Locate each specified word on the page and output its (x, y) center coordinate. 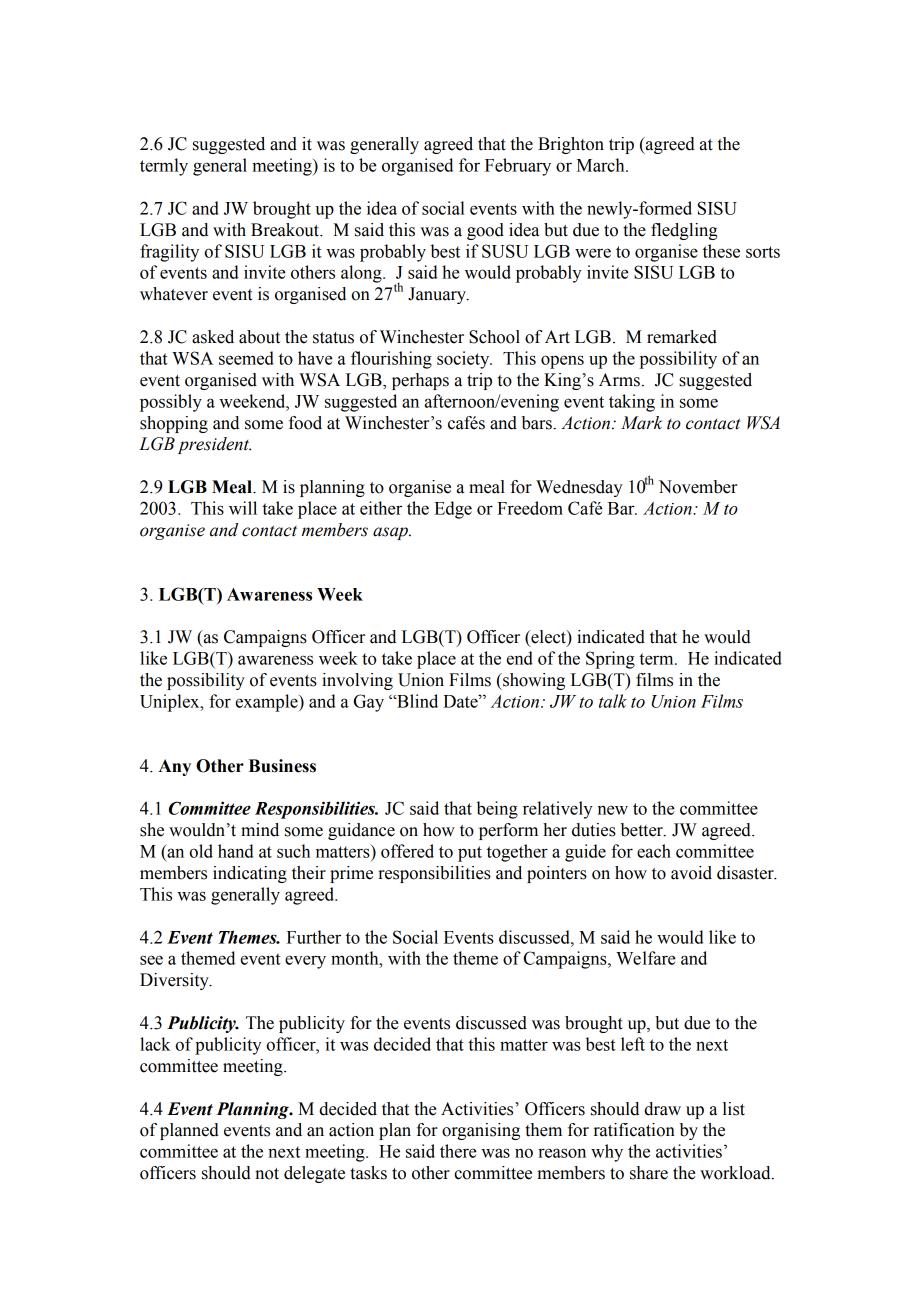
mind (260, 830)
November (698, 487)
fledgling (684, 231)
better (643, 830)
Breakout (286, 230)
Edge (453, 510)
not (267, 1174)
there (458, 1151)
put (470, 854)
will (243, 508)
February (518, 167)
